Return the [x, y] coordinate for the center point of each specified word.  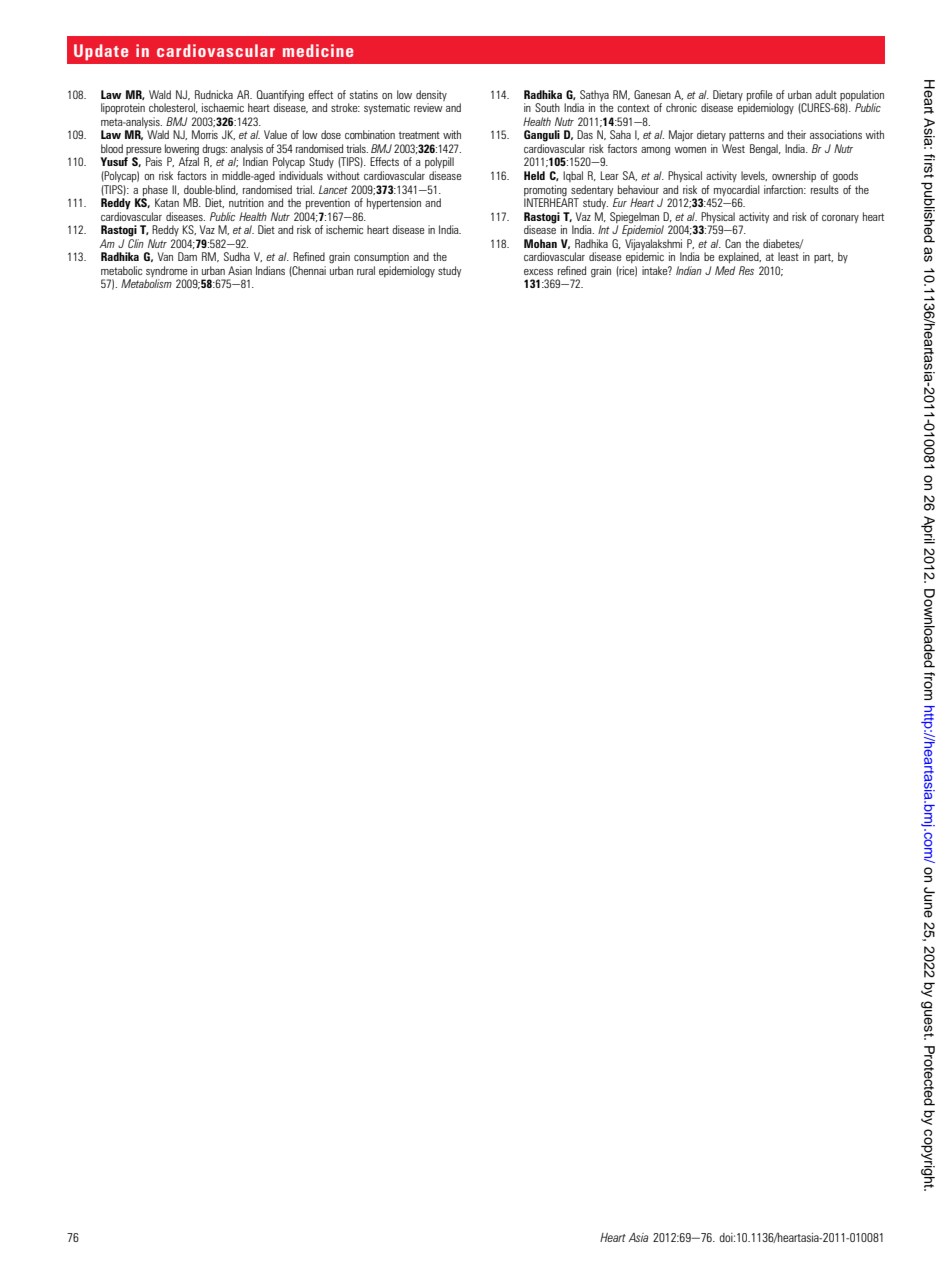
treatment [419, 135]
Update [101, 52]
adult [826, 94]
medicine [318, 50]
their [796, 134]
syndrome [168, 273]
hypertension [394, 203]
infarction [784, 189]
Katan [167, 202]
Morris [205, 134]
